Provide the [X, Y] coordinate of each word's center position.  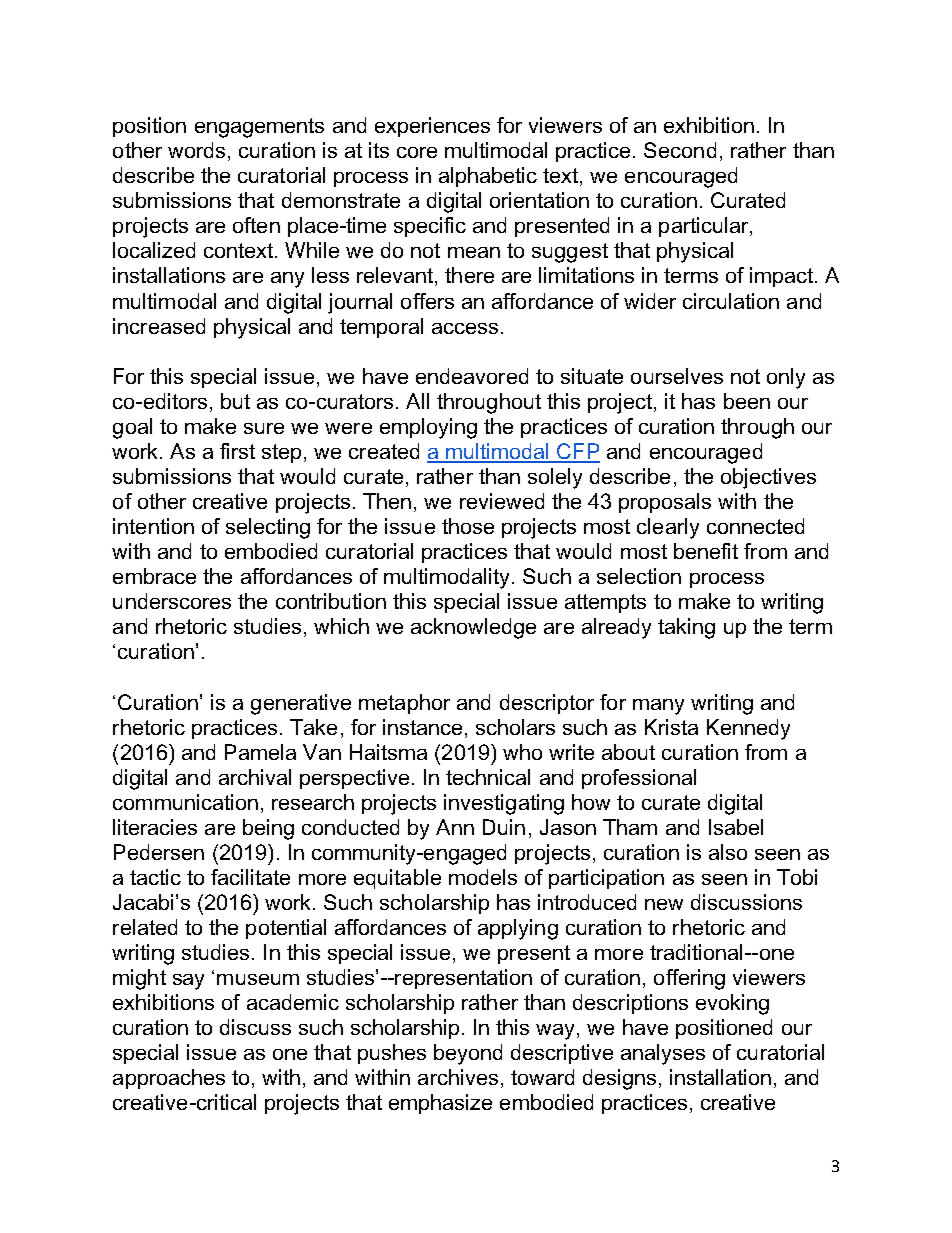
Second [680, 150]
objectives [768, 478]
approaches [169, 1079]
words [196, 150]
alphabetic [488, 177]
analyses [663, 1054]
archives [458, 1077]
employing [428, 428]
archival [255, 777]
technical [488, 777]
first [237, 451]
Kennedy [748, 729]
